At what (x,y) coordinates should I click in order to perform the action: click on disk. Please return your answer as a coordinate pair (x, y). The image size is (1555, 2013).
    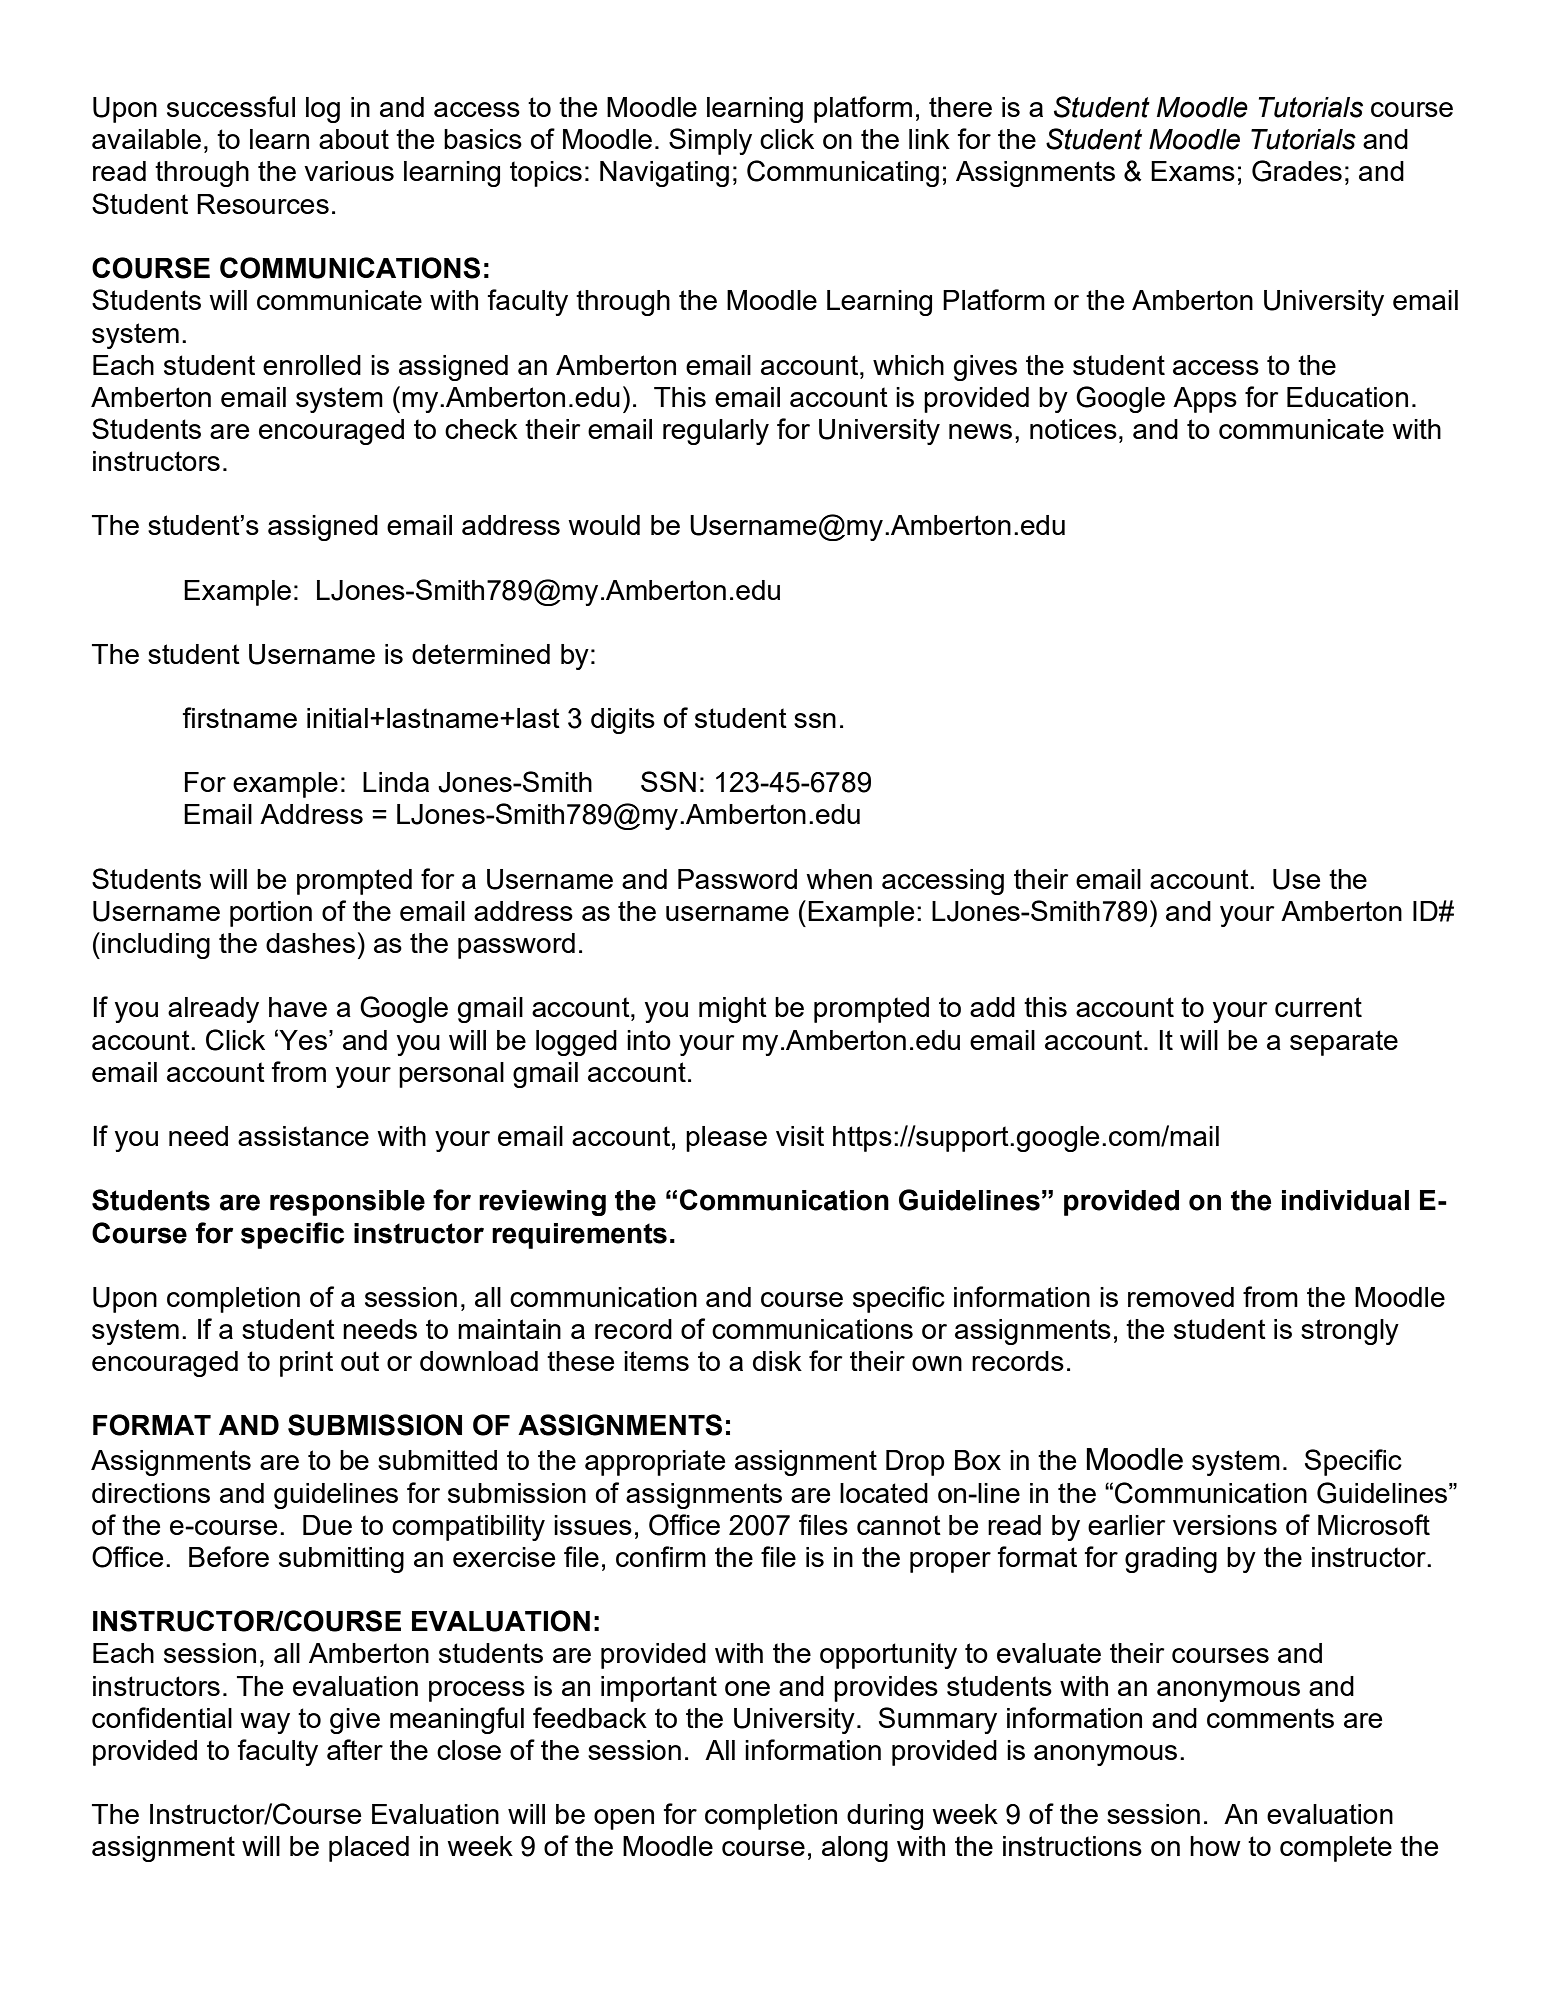
    Looking at the image, I should click on (777, 1361).
